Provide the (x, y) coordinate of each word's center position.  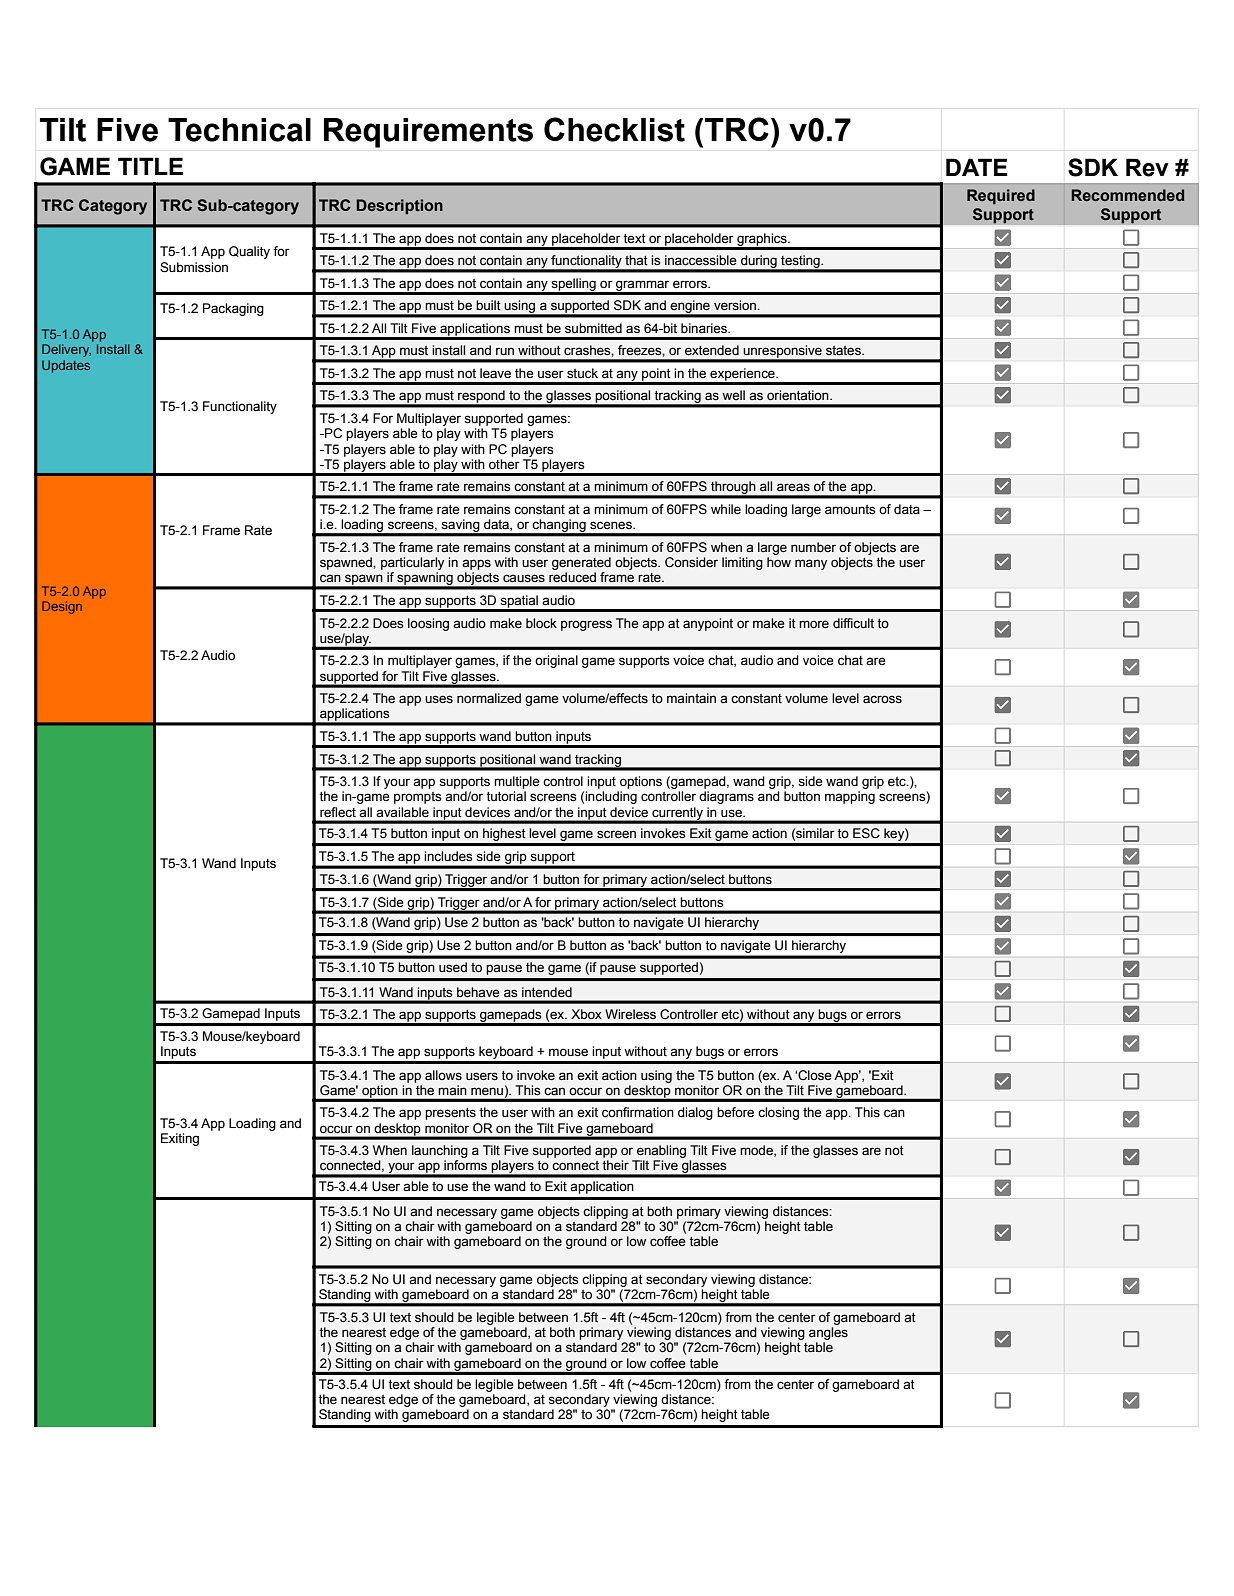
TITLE (150, 166)
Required (1001, 197)
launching (440, 1151)
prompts (418, 798)
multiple (517, 782)
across (882, 699)
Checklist (614, 129)
